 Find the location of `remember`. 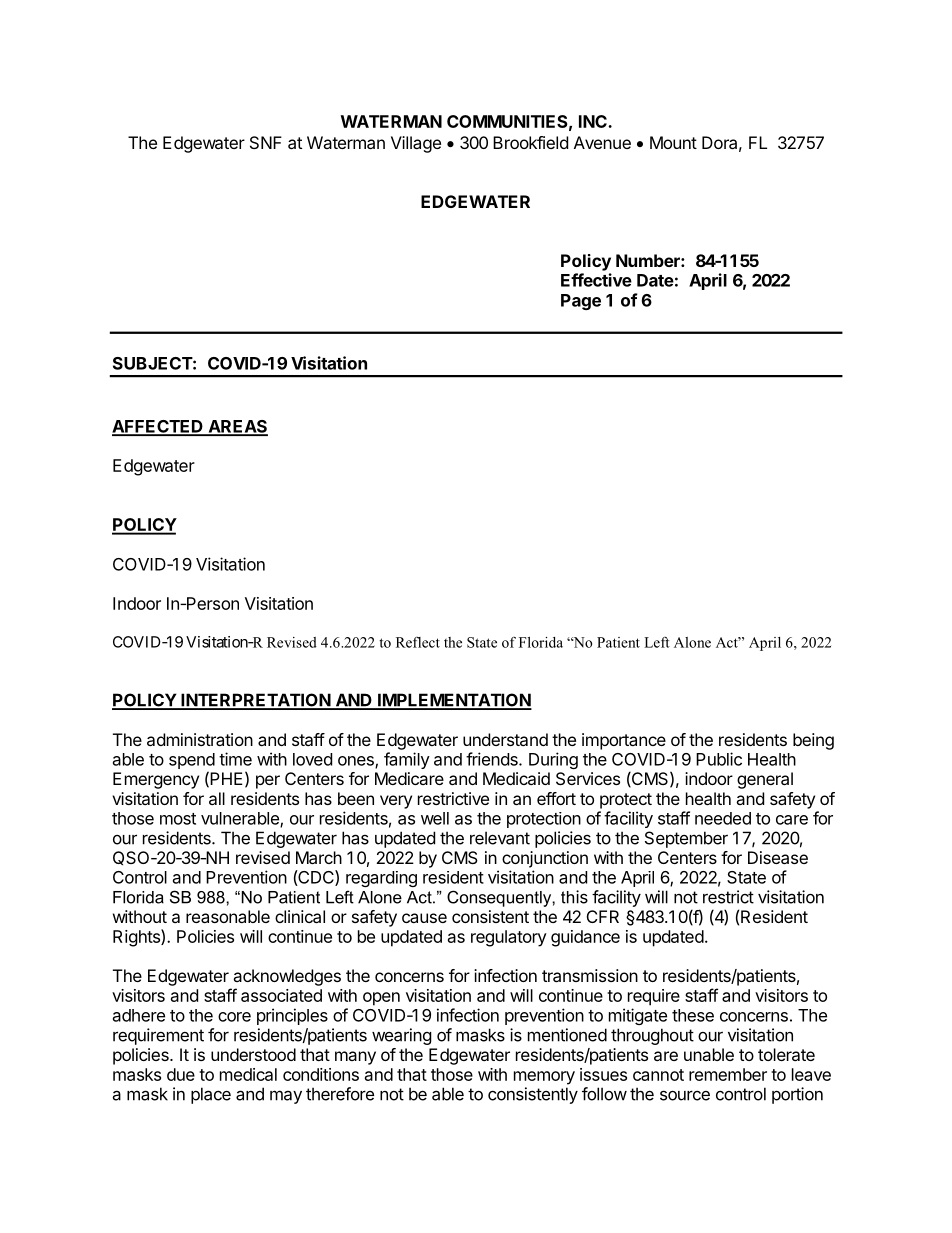

remember is located at coordinates (728, 1074).
